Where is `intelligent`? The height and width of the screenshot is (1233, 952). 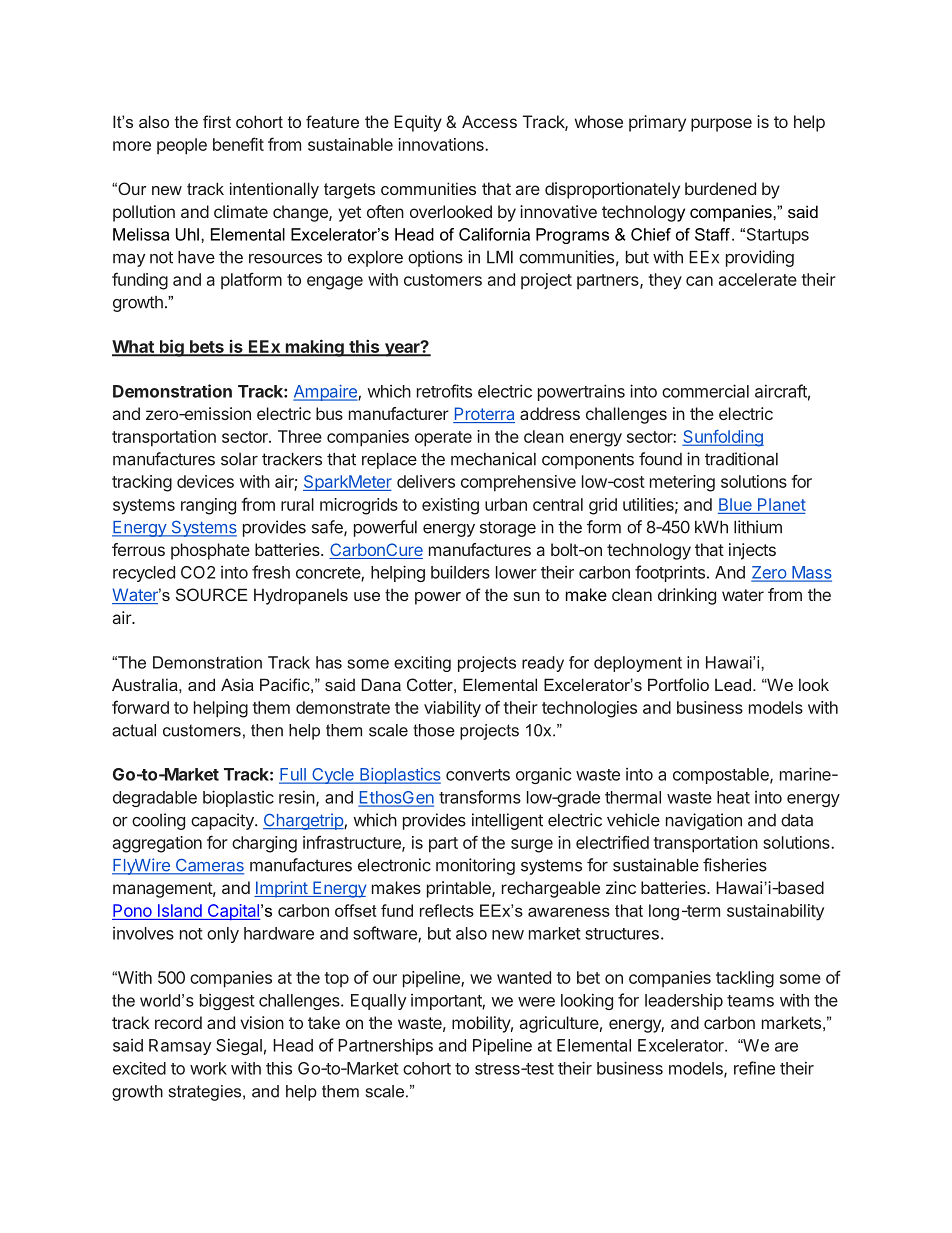
intelligent is located at coordinates (507, 821).
